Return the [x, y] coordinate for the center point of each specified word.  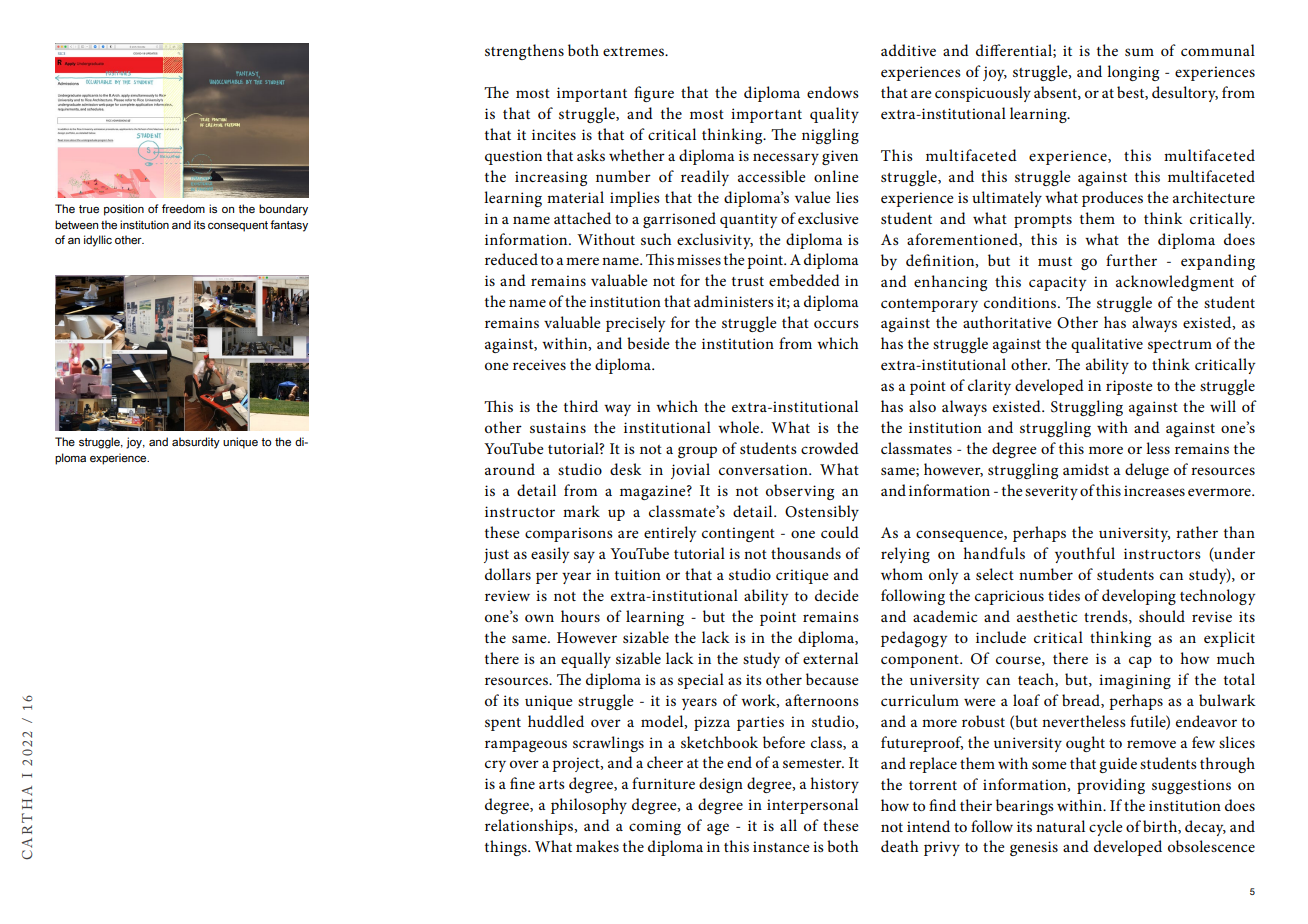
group [697, 452]
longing [1133, 73]
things [507, 848]
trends [1107, 617]
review [507, 595]
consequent [238, 226]
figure [654, 94]
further [1131, 260]
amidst [1086, 469]
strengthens [524, 52]
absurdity [196, 443]
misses [699, 259]
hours [580, 616]
